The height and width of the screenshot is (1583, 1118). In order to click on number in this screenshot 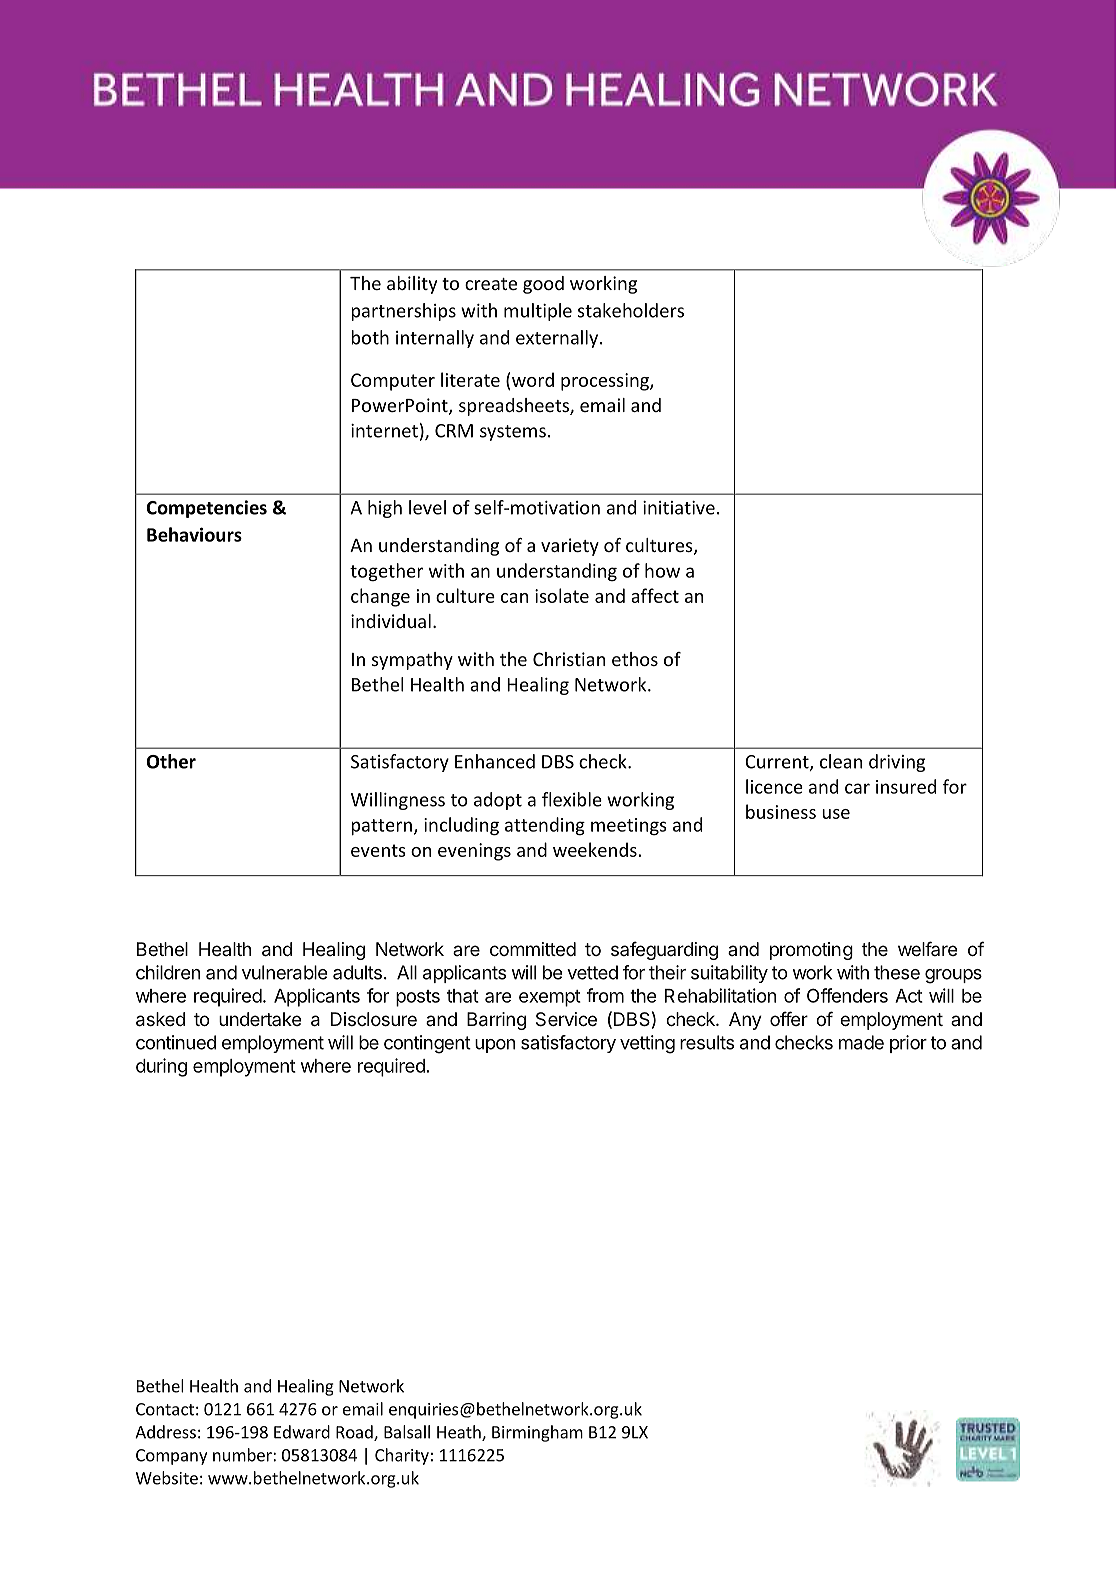, I will do `click(243, 1455)`.
